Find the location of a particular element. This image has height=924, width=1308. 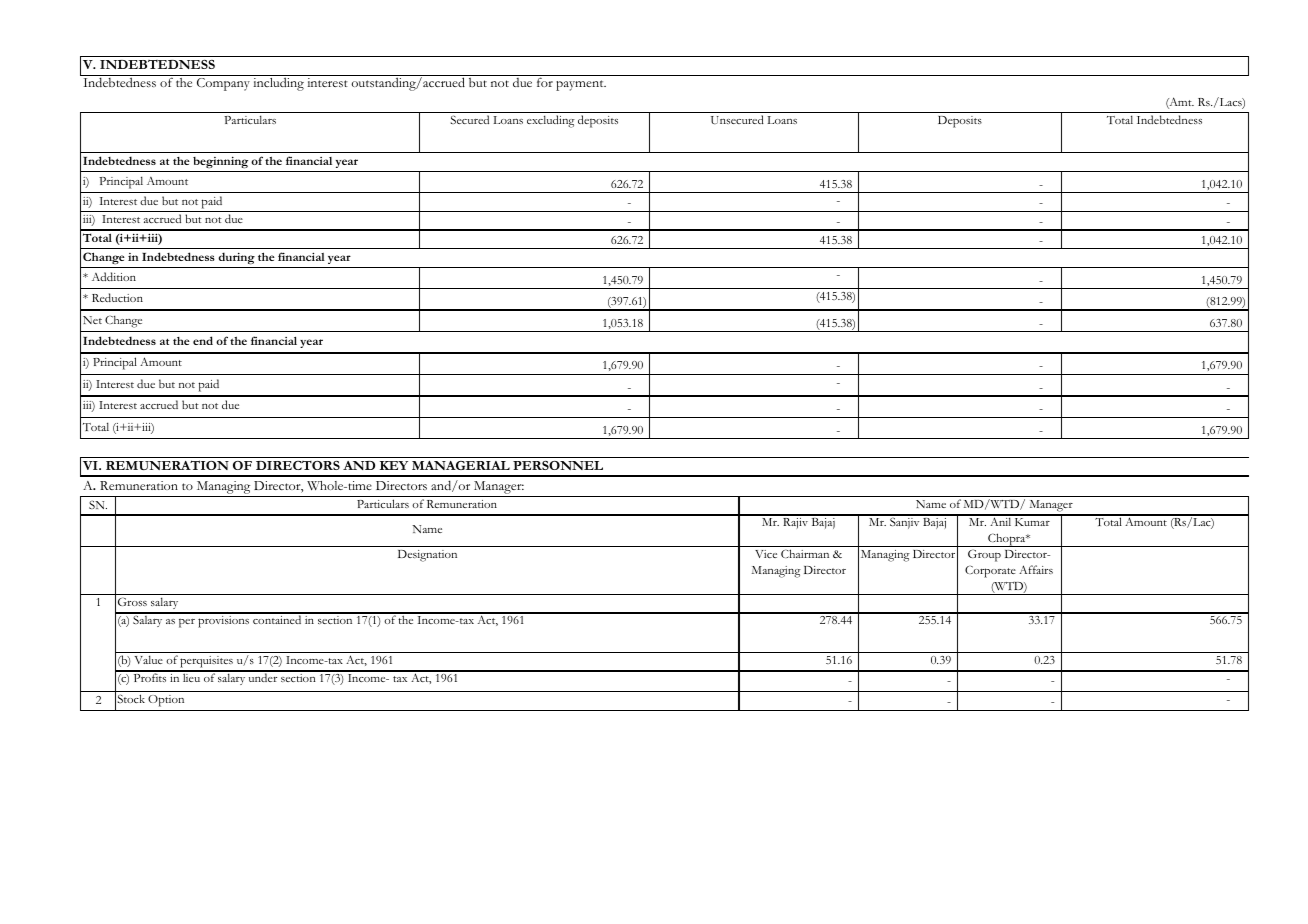

Net is located at coordinates (92, 320).
